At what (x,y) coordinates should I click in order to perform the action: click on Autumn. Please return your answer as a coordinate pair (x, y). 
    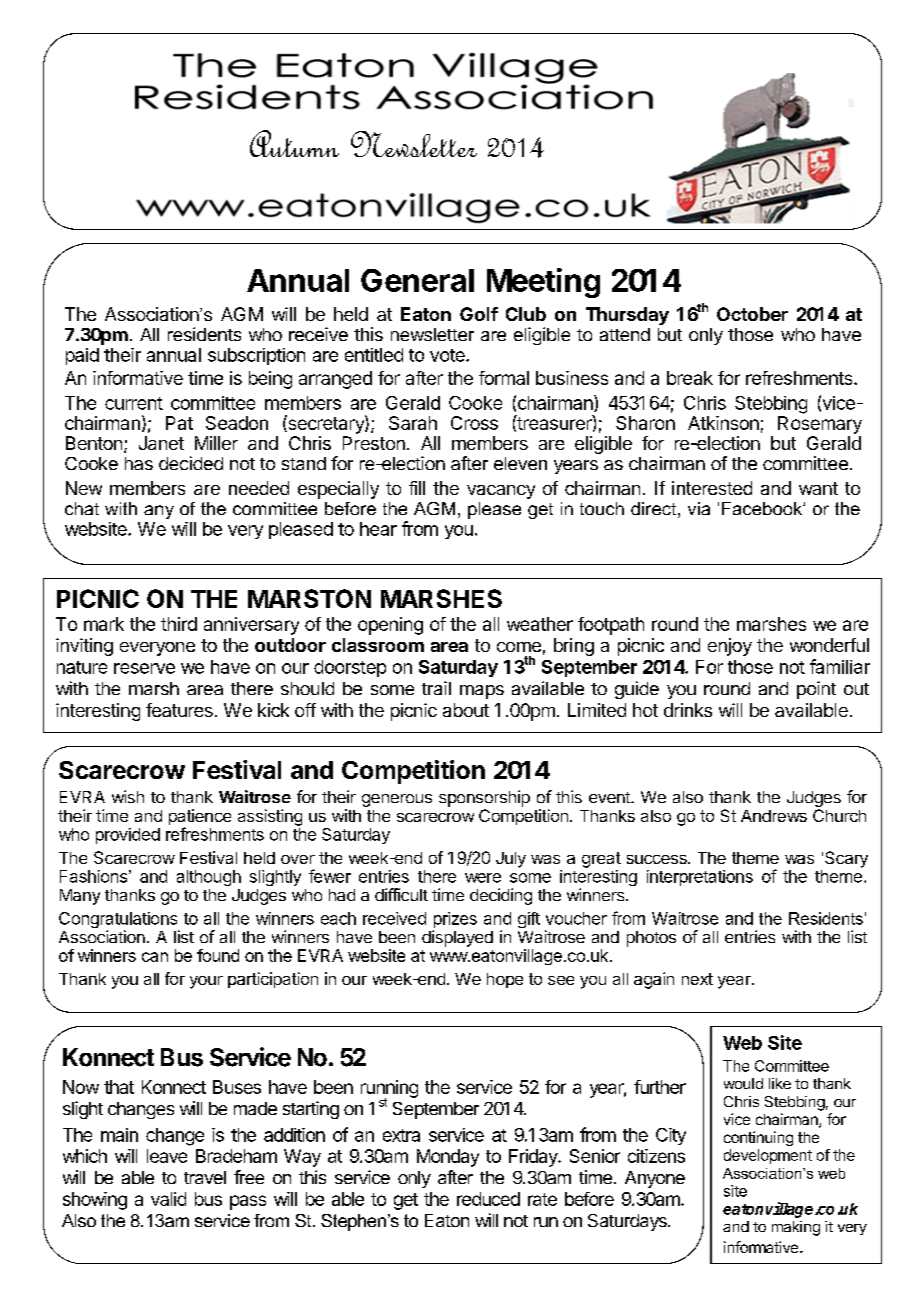
    Looking at the image, I should click on (294, 143).
